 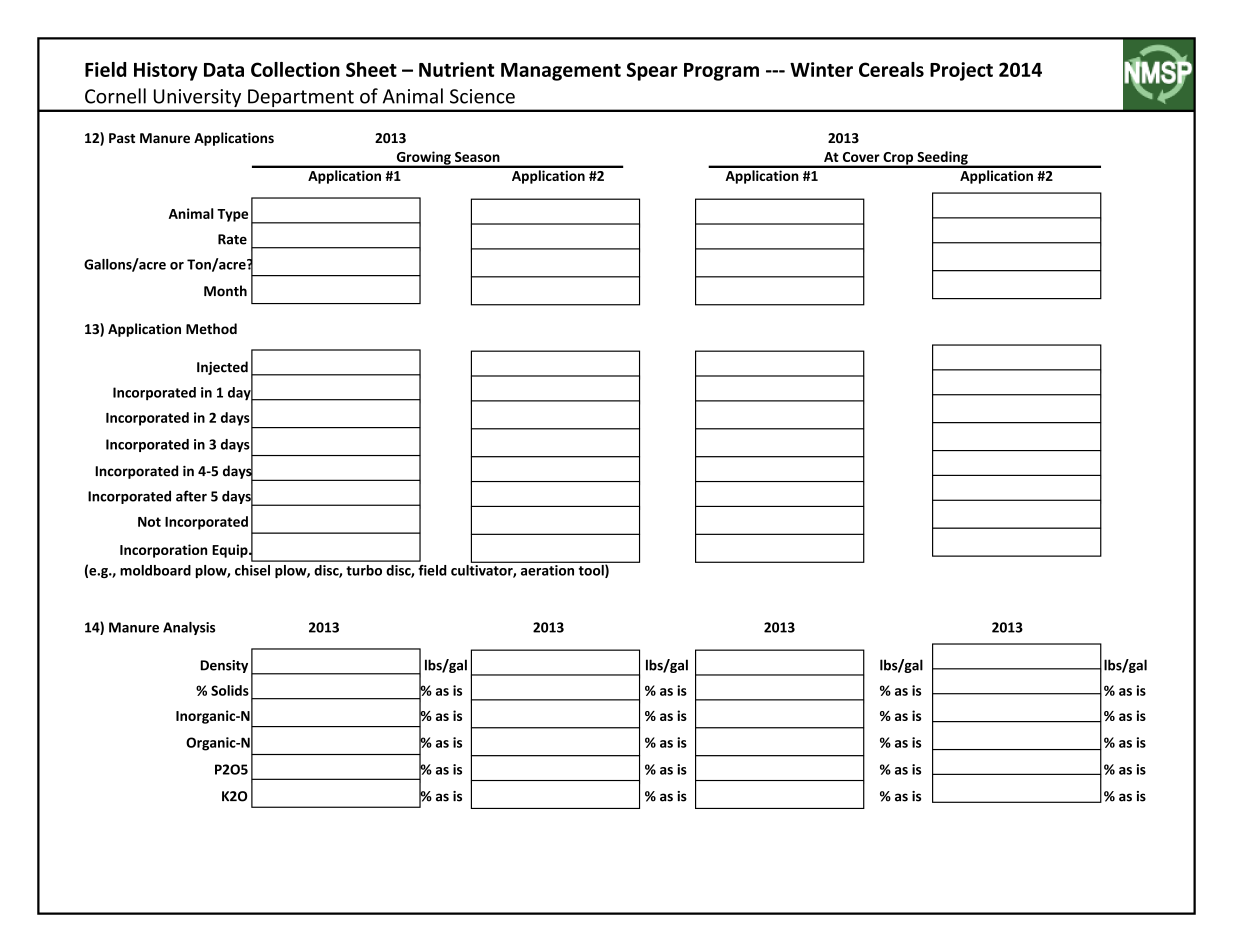 What do you see at coordinates (232, 215) in the screenshot?
I see `Type` at bounding box center [232, 215].
